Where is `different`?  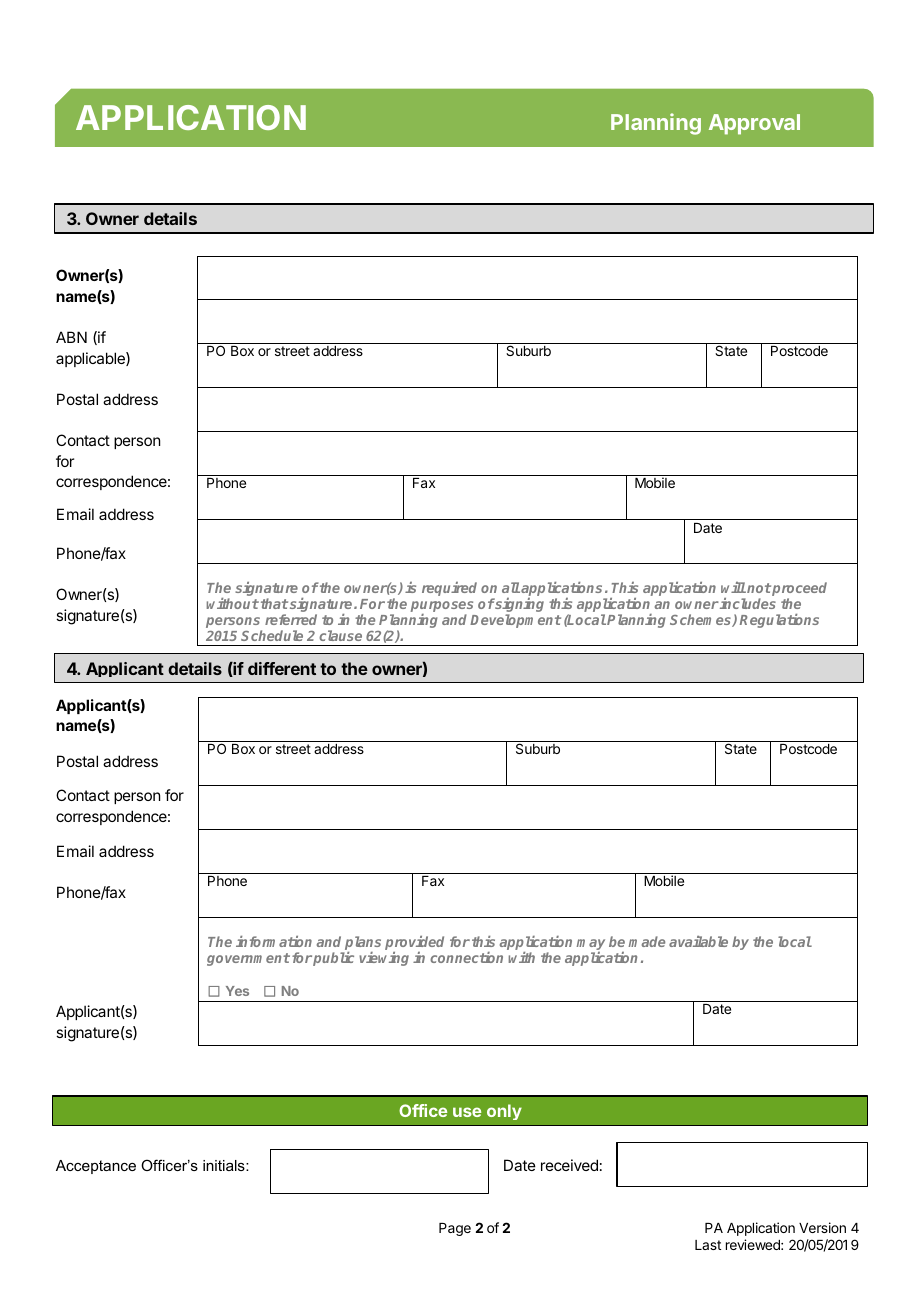
different is located at coordinates (282, 668).
